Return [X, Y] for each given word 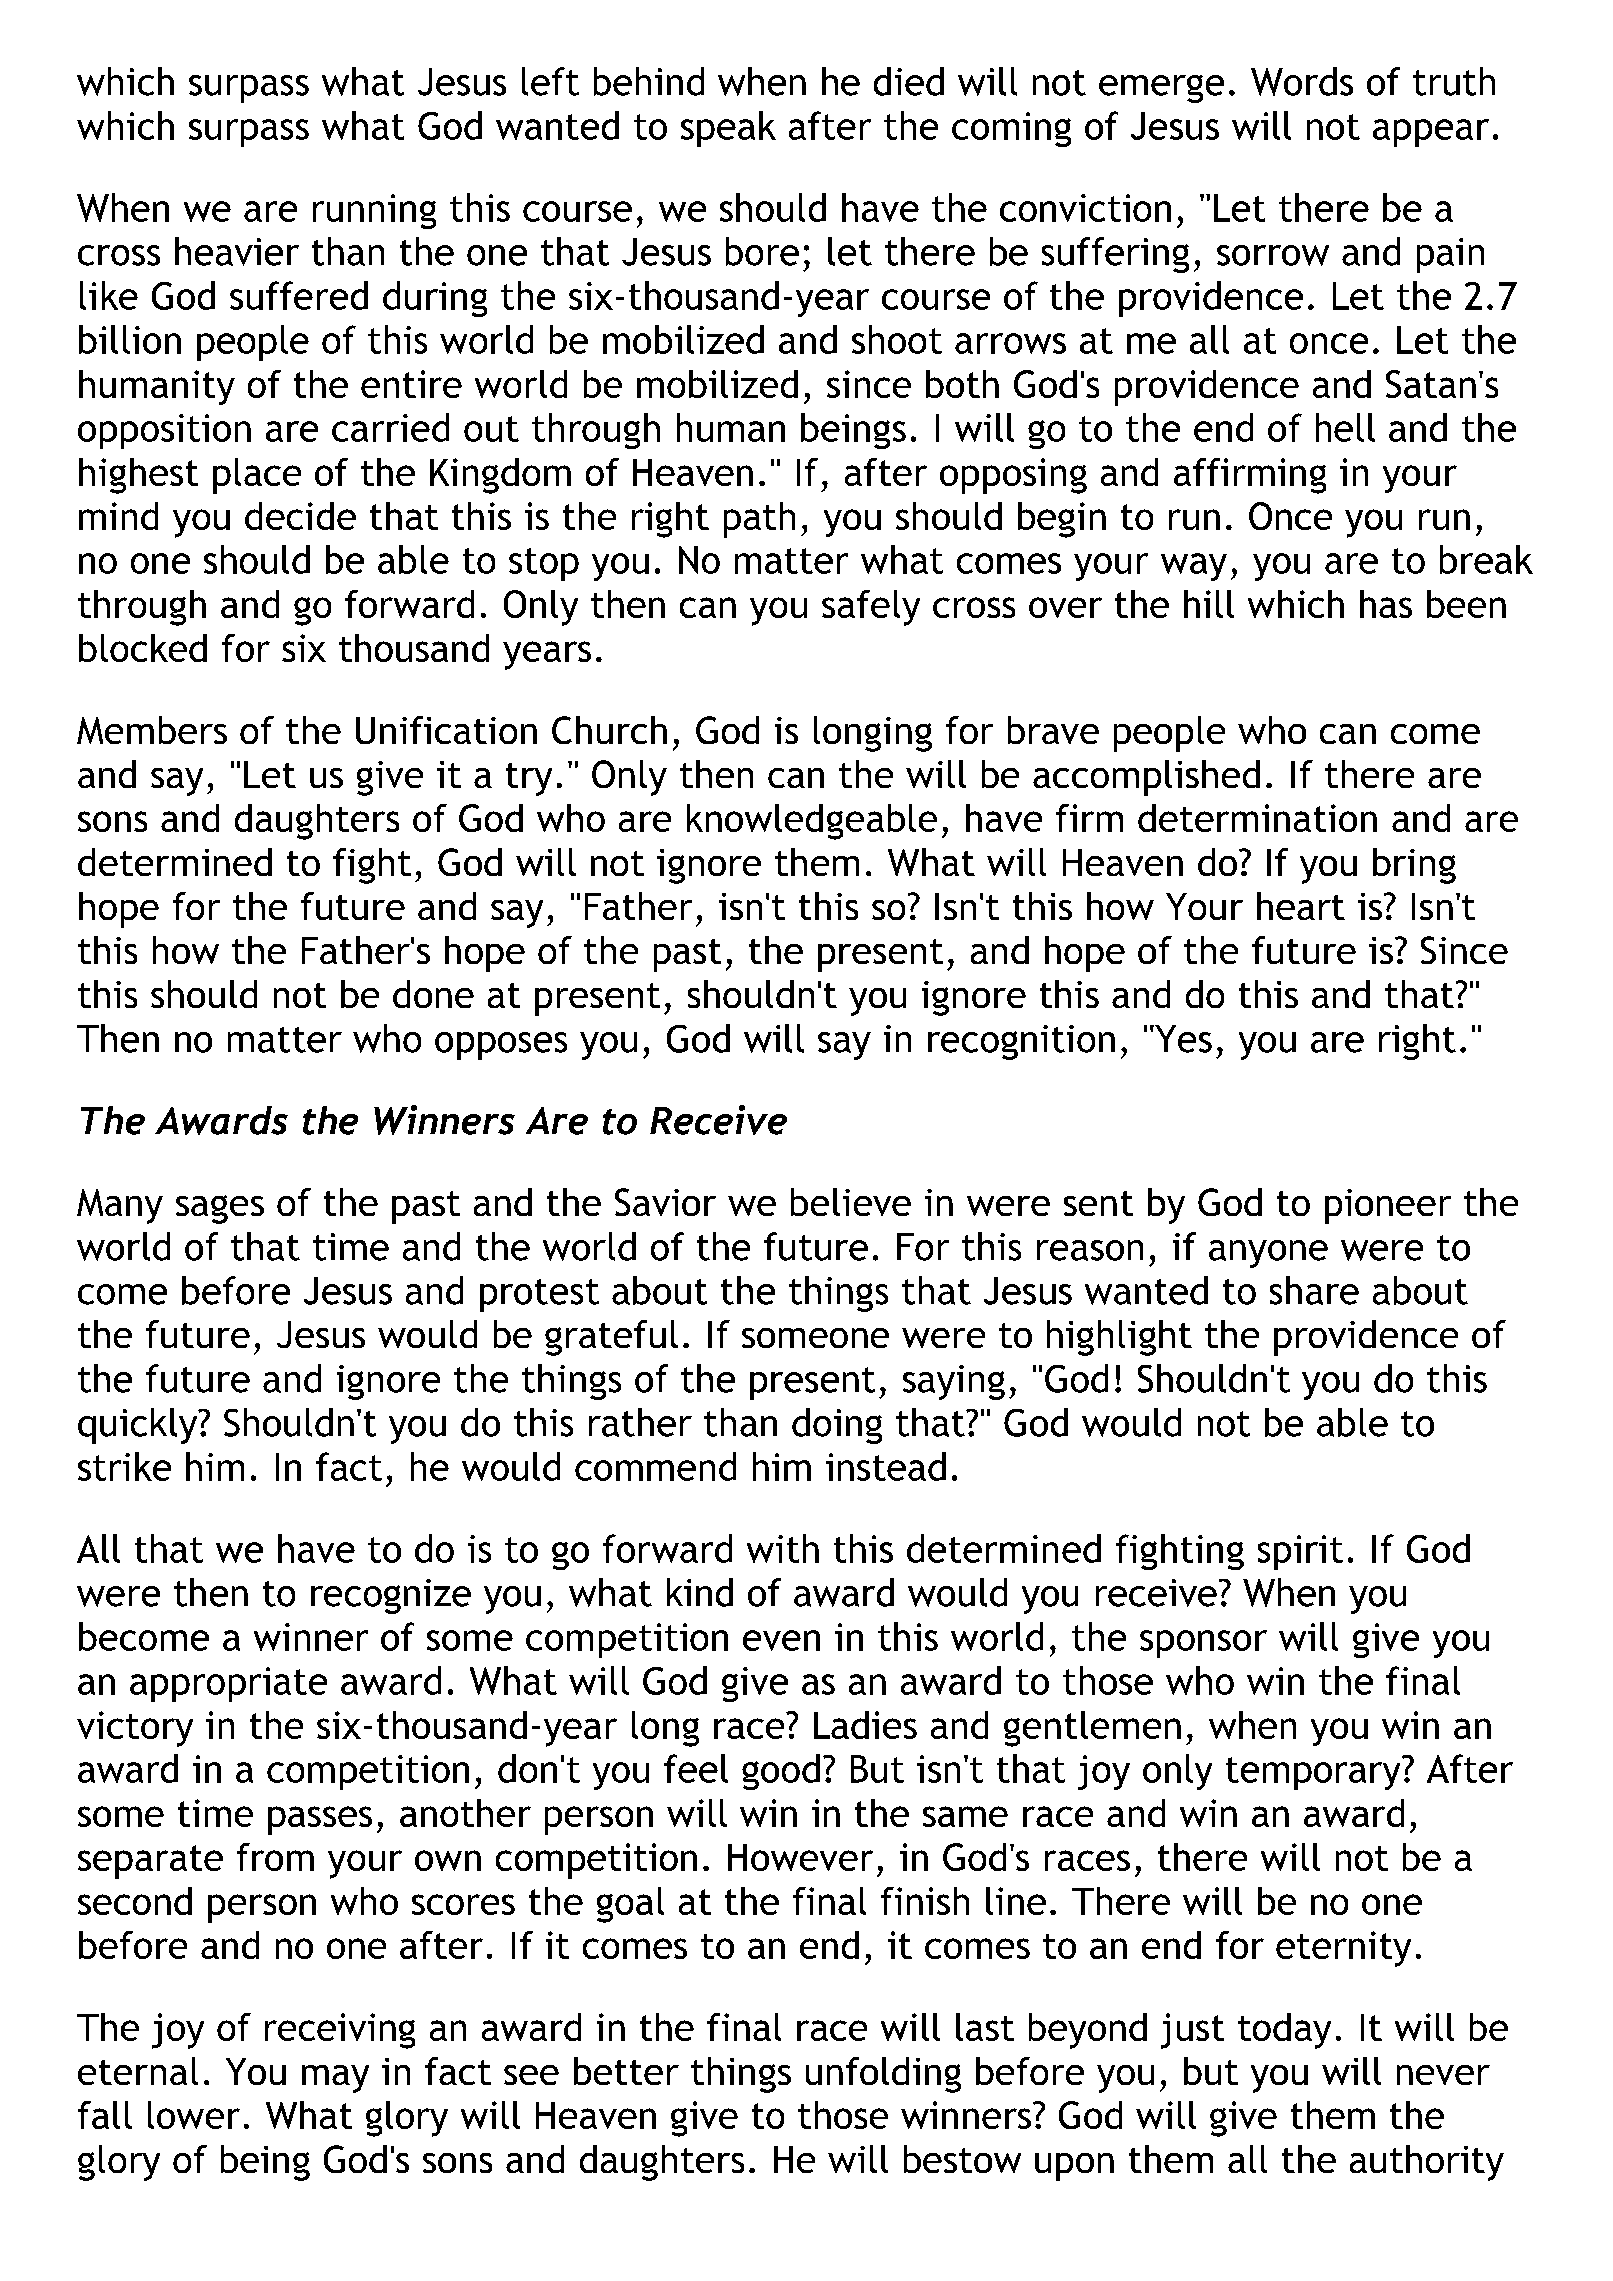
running [374, 211]
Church [609, 730]
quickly [139, 1426]
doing [837, 1426]
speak [728, 129]
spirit [1300, 1552]
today [1284, 2031]
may [335, 2079]
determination [1257, 818]
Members [152, 730]
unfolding [883, 2075]
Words [1302, 81]
